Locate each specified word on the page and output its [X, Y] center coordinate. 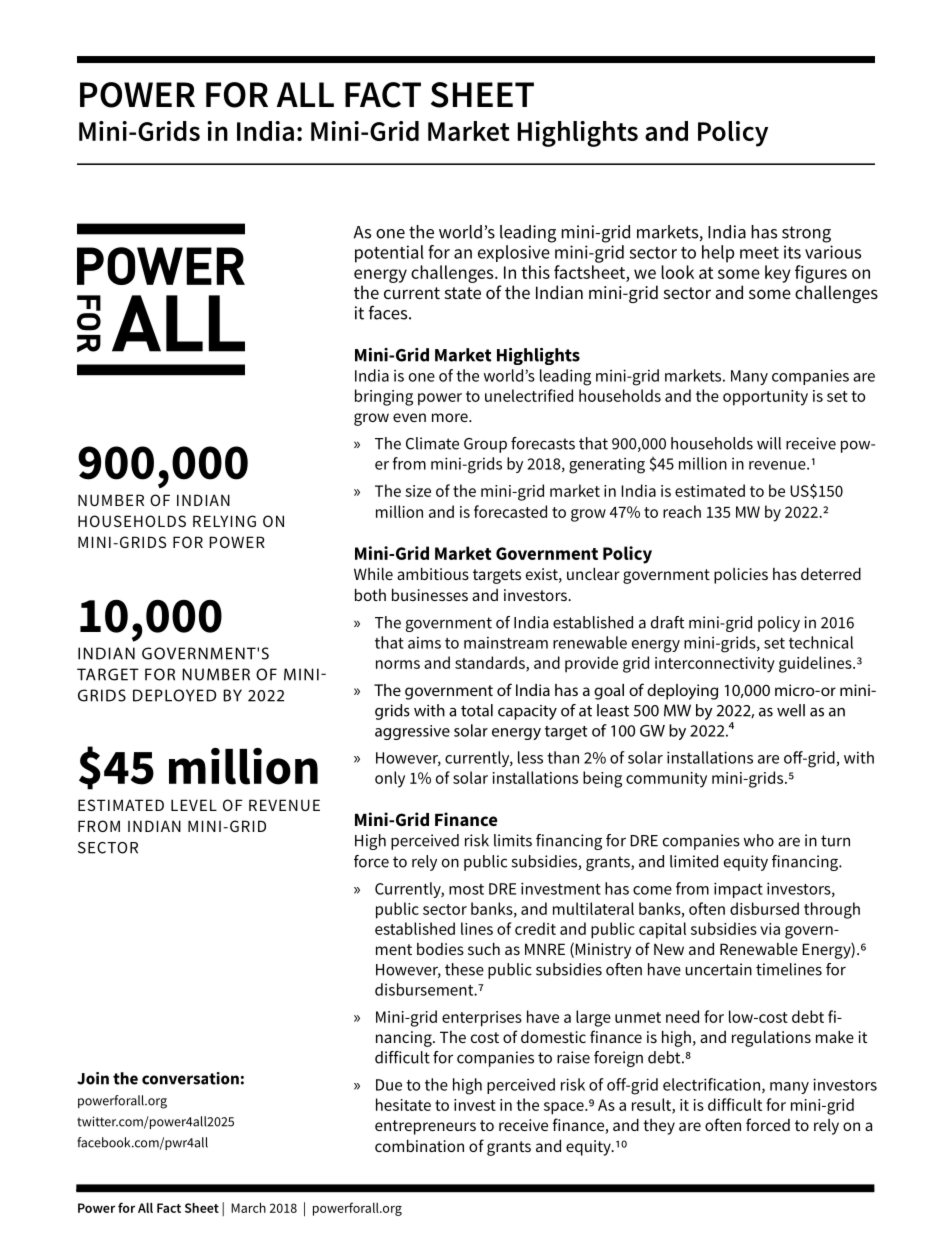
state [463, 293]
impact [738, 890]
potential [389, 254]
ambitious [433, 574]
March [248, 1207]
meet [759, 253]
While [373, 574]
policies [741, 576]
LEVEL [194, 805]
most [466, 889]
